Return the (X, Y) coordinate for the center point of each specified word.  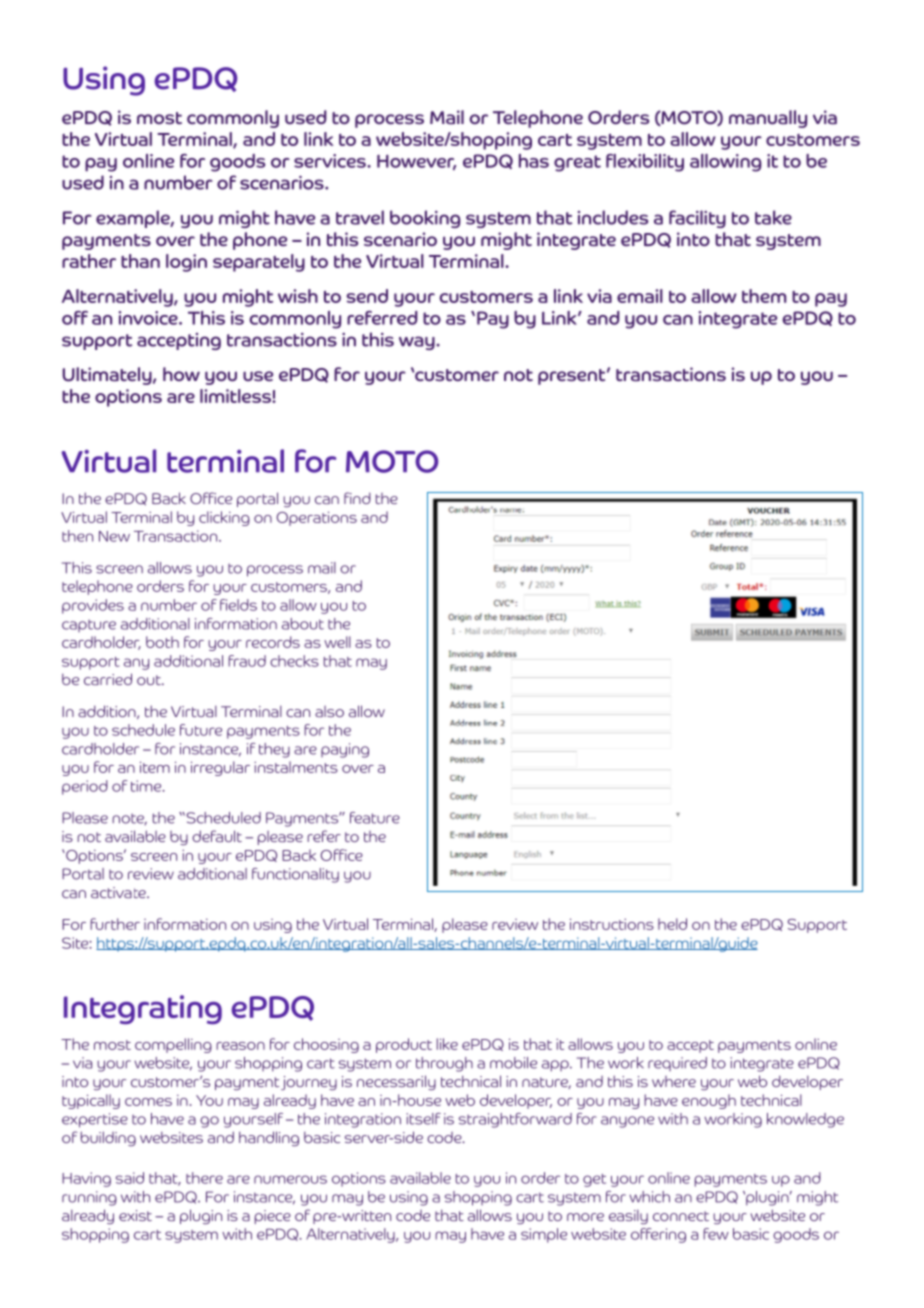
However (416, 162)
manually (768, 119)
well (337, 642)
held (672, 924)
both (162, 642)
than (140, 261)
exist (135, 1215)
